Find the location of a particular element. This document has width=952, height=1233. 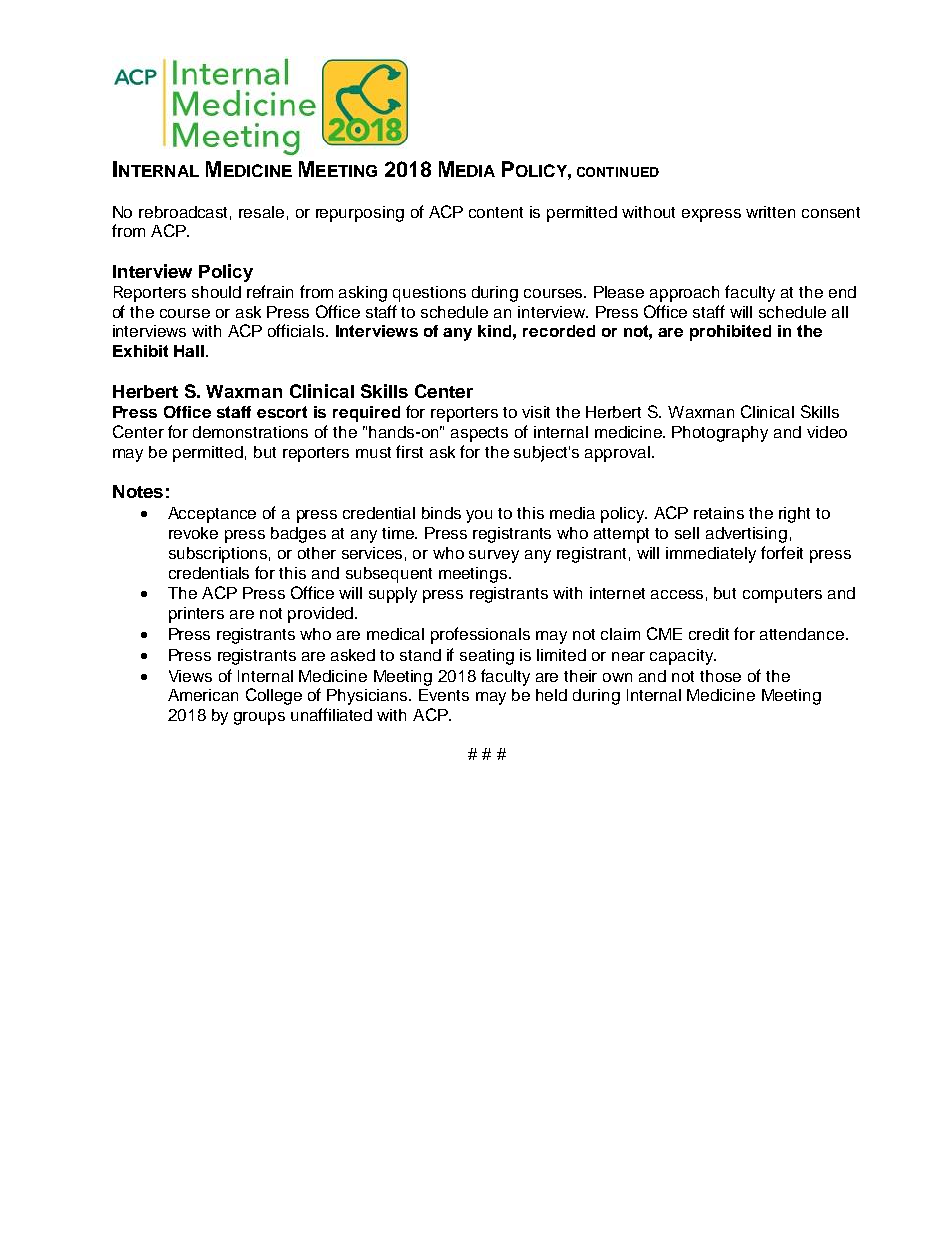

American is located at coordinates (203, 695).
